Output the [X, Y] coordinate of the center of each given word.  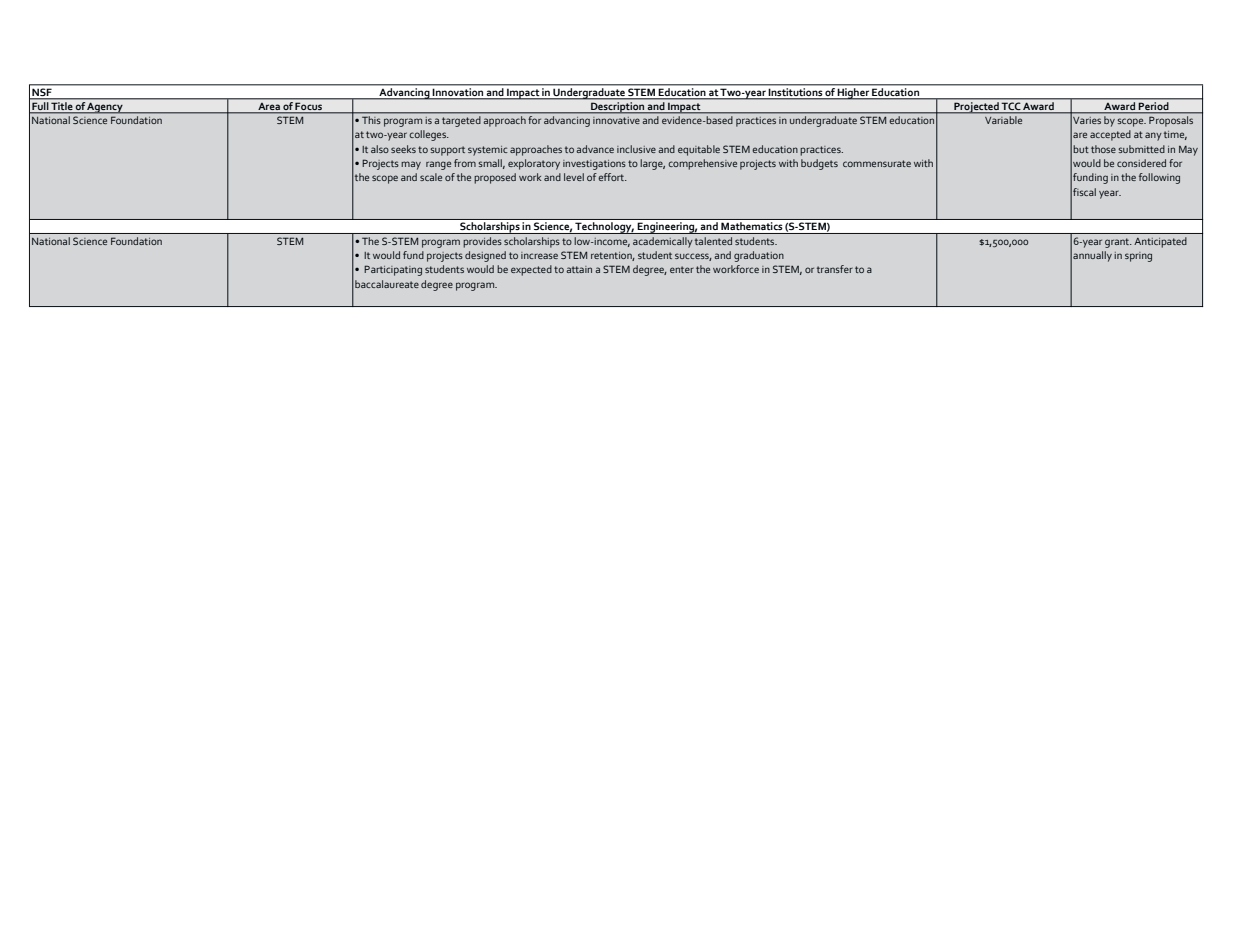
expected [531, 270]
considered [1141, 163]
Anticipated [1160, 242]
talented [713, 241]
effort [612, 177]
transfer [835, 269]
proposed [495, 178]
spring [1138, 257]
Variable [1003, 120]
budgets [819, 164]
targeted [461, 121]
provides [482, 242]
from [465, 163]
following [1159, 178]
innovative [616, 120]
